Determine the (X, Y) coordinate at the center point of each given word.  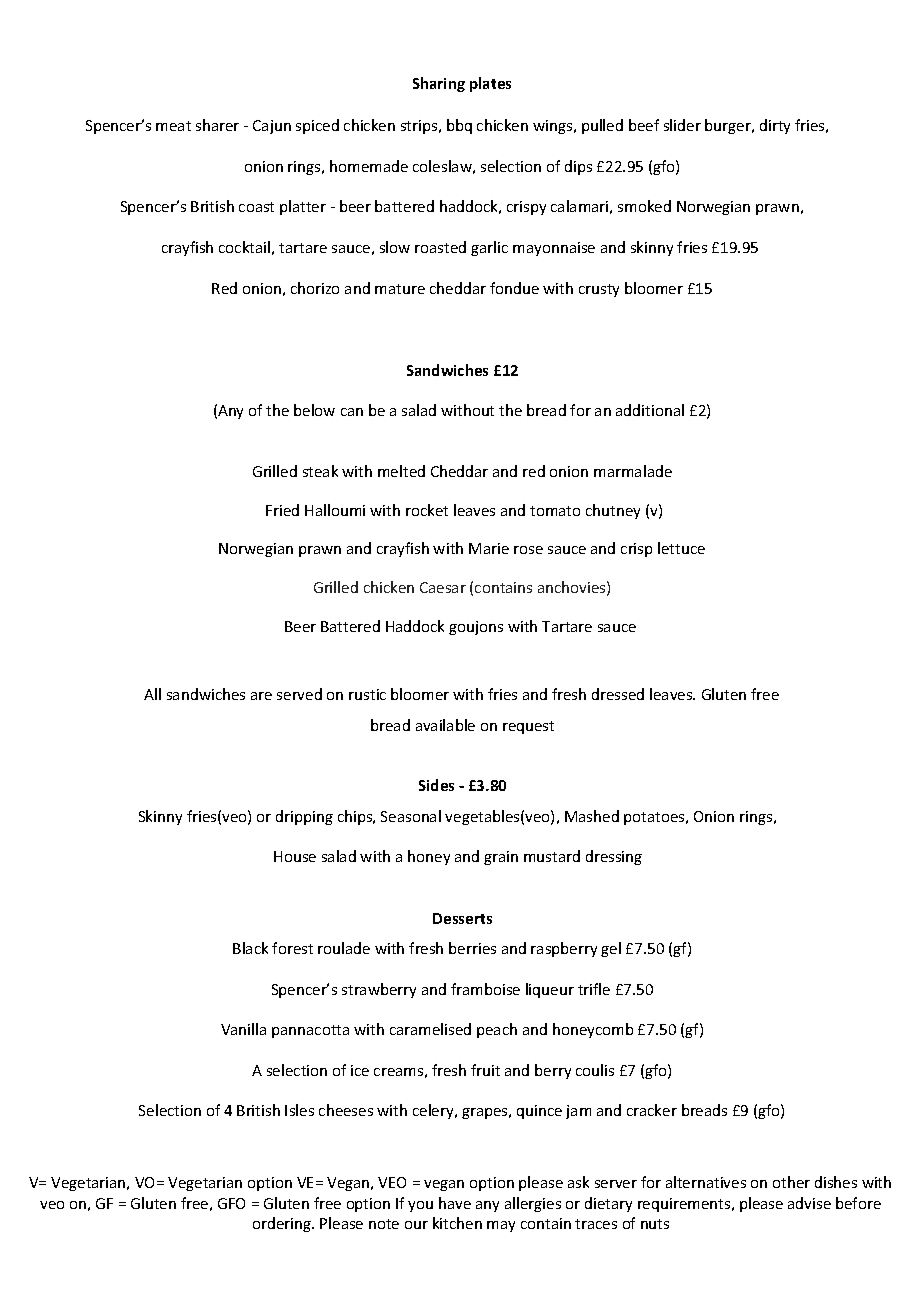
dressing (614, 857)
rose (528, 550)
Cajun (272, 127)
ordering (283, 1224)
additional (650, 410)
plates (490, 84)
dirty (775, 126)
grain (501, 858)
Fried (282, 510)
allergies (533, 1204)
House (295, 856)
